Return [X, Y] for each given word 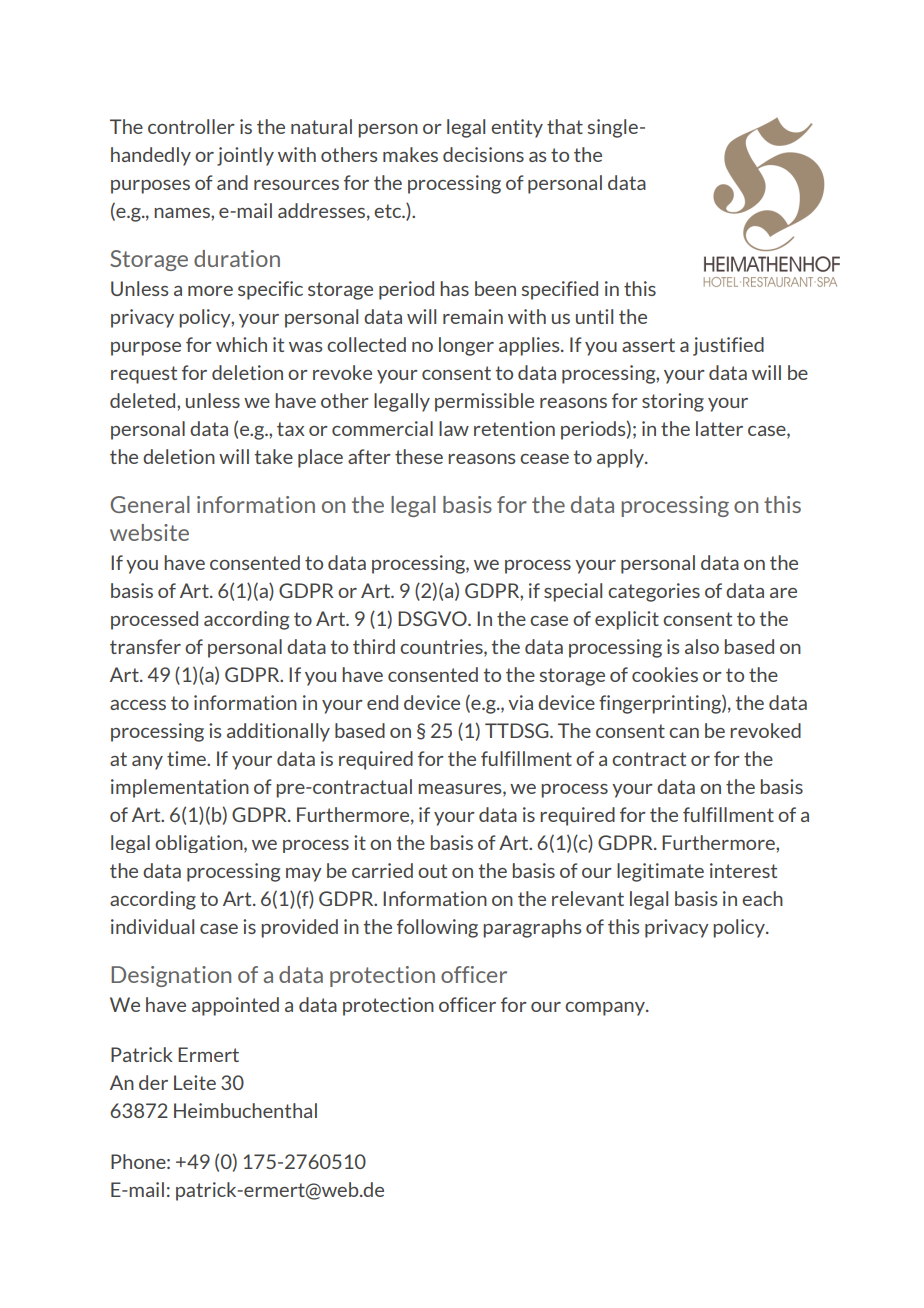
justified [728, 346]
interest [743, 870]
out [432, 871]
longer [466, 346]
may [304, 875]
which [241, 344]
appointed [235, 1006]
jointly [245, 156]
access [138, 705]
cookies [665, 674]
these [419, 456]
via [520, 702]
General [150, 504]
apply [622, 458]
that [565, 126]
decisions [483, 154]
